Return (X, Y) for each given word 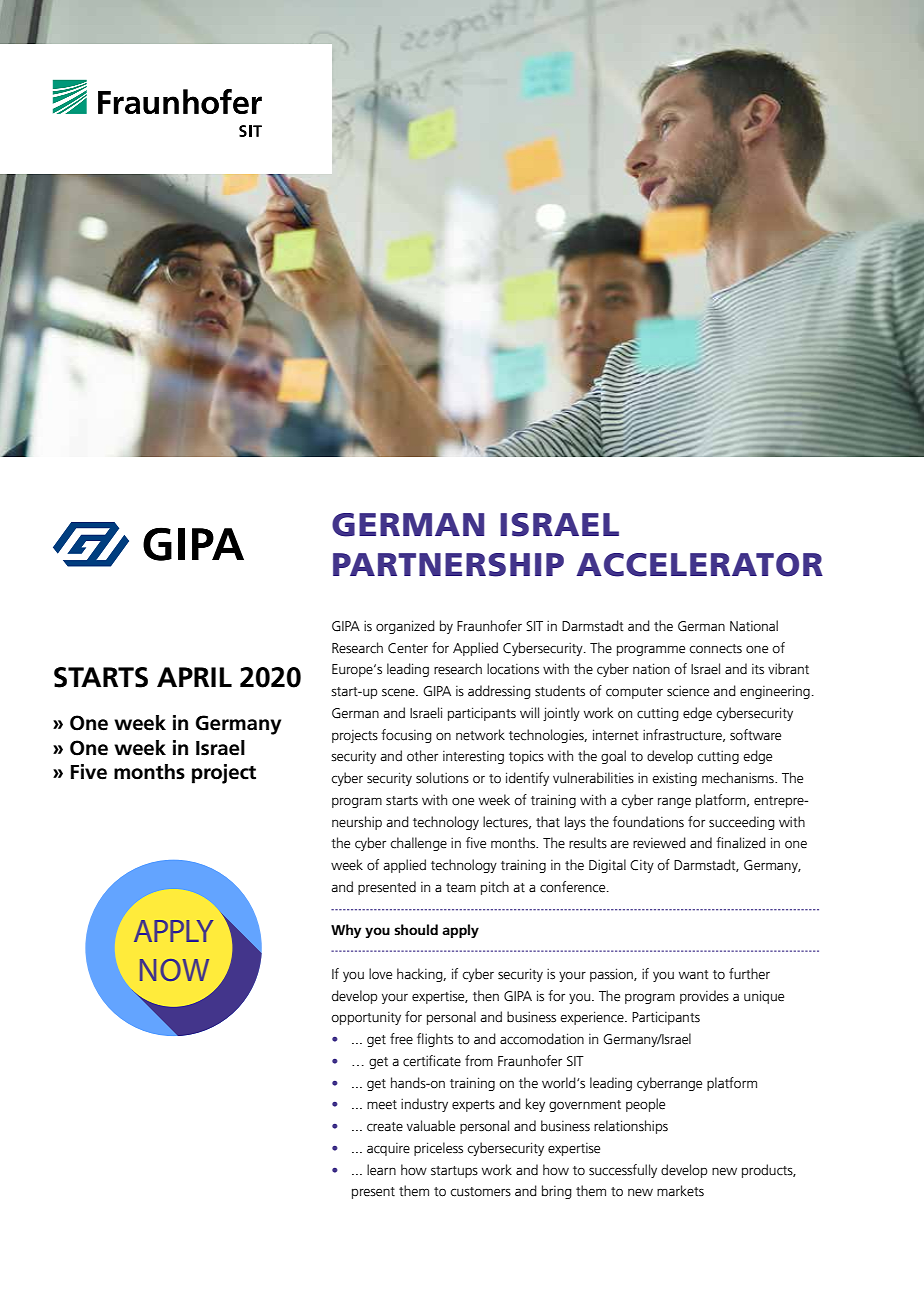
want (694, 975)
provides (704, 997)
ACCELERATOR (699, 565)
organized (405, 627)
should (416, 929)
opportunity (366, 1018)
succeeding (742, 823)
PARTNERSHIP (448, 565)
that (548, 822)
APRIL (194, 677)
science (688, 691)
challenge (418, 844)
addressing (499, 692)
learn (381, 1170)
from (479, 1060)
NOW (174, 970)
